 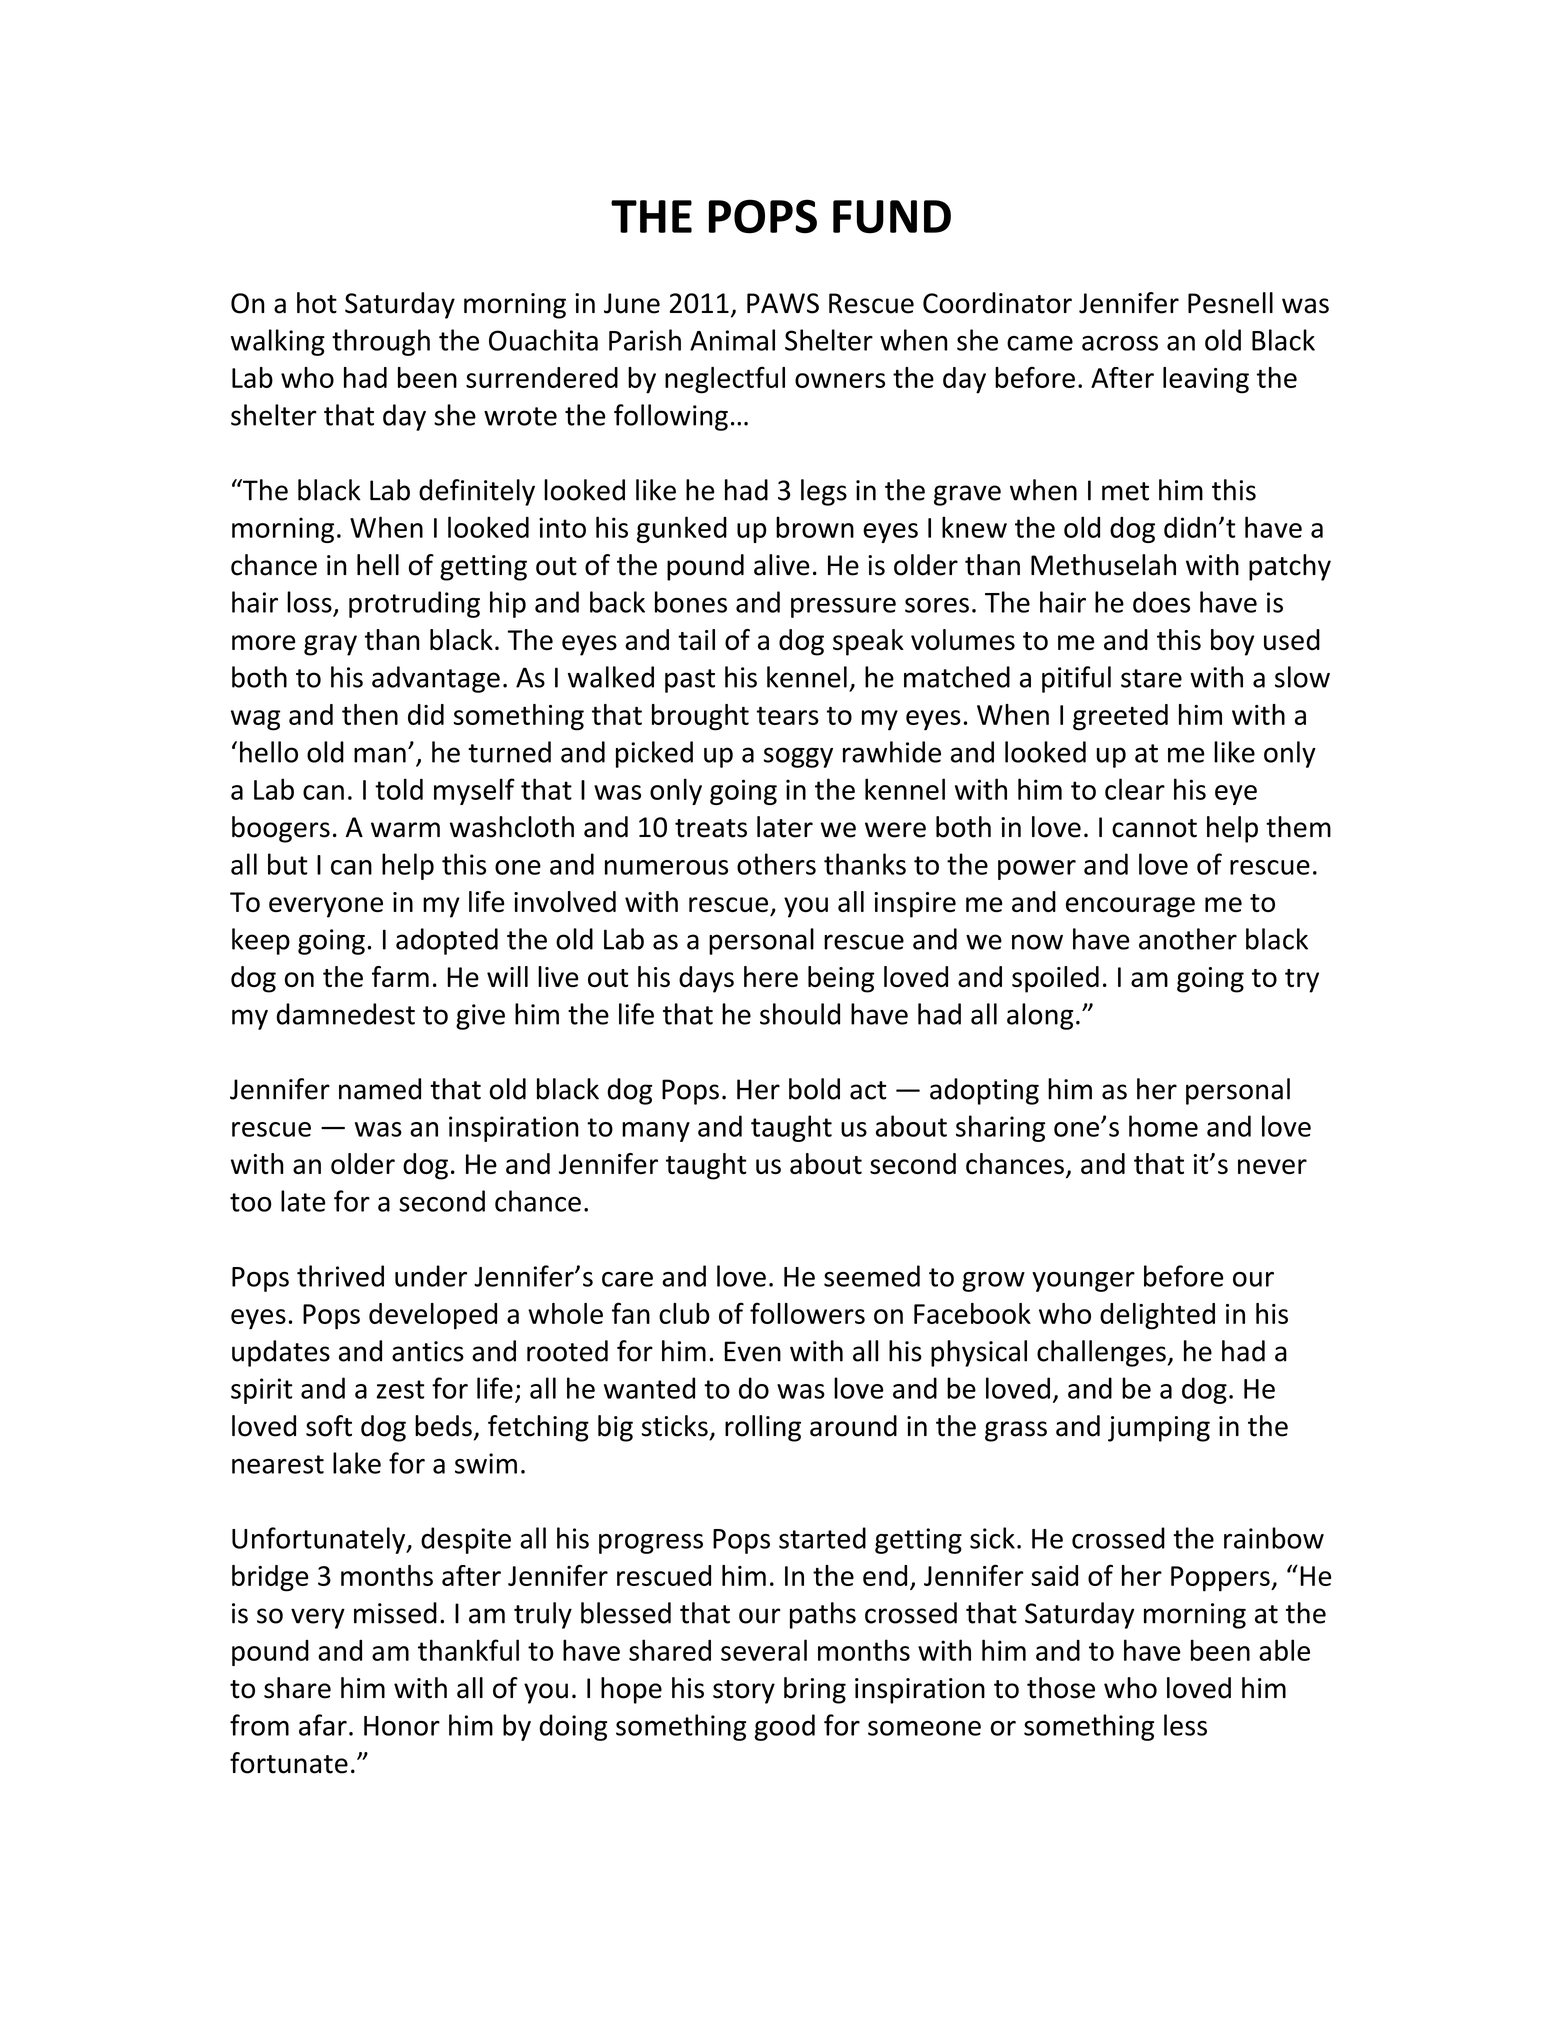 I want to click on Honor, so click(x=402, y=1726).
